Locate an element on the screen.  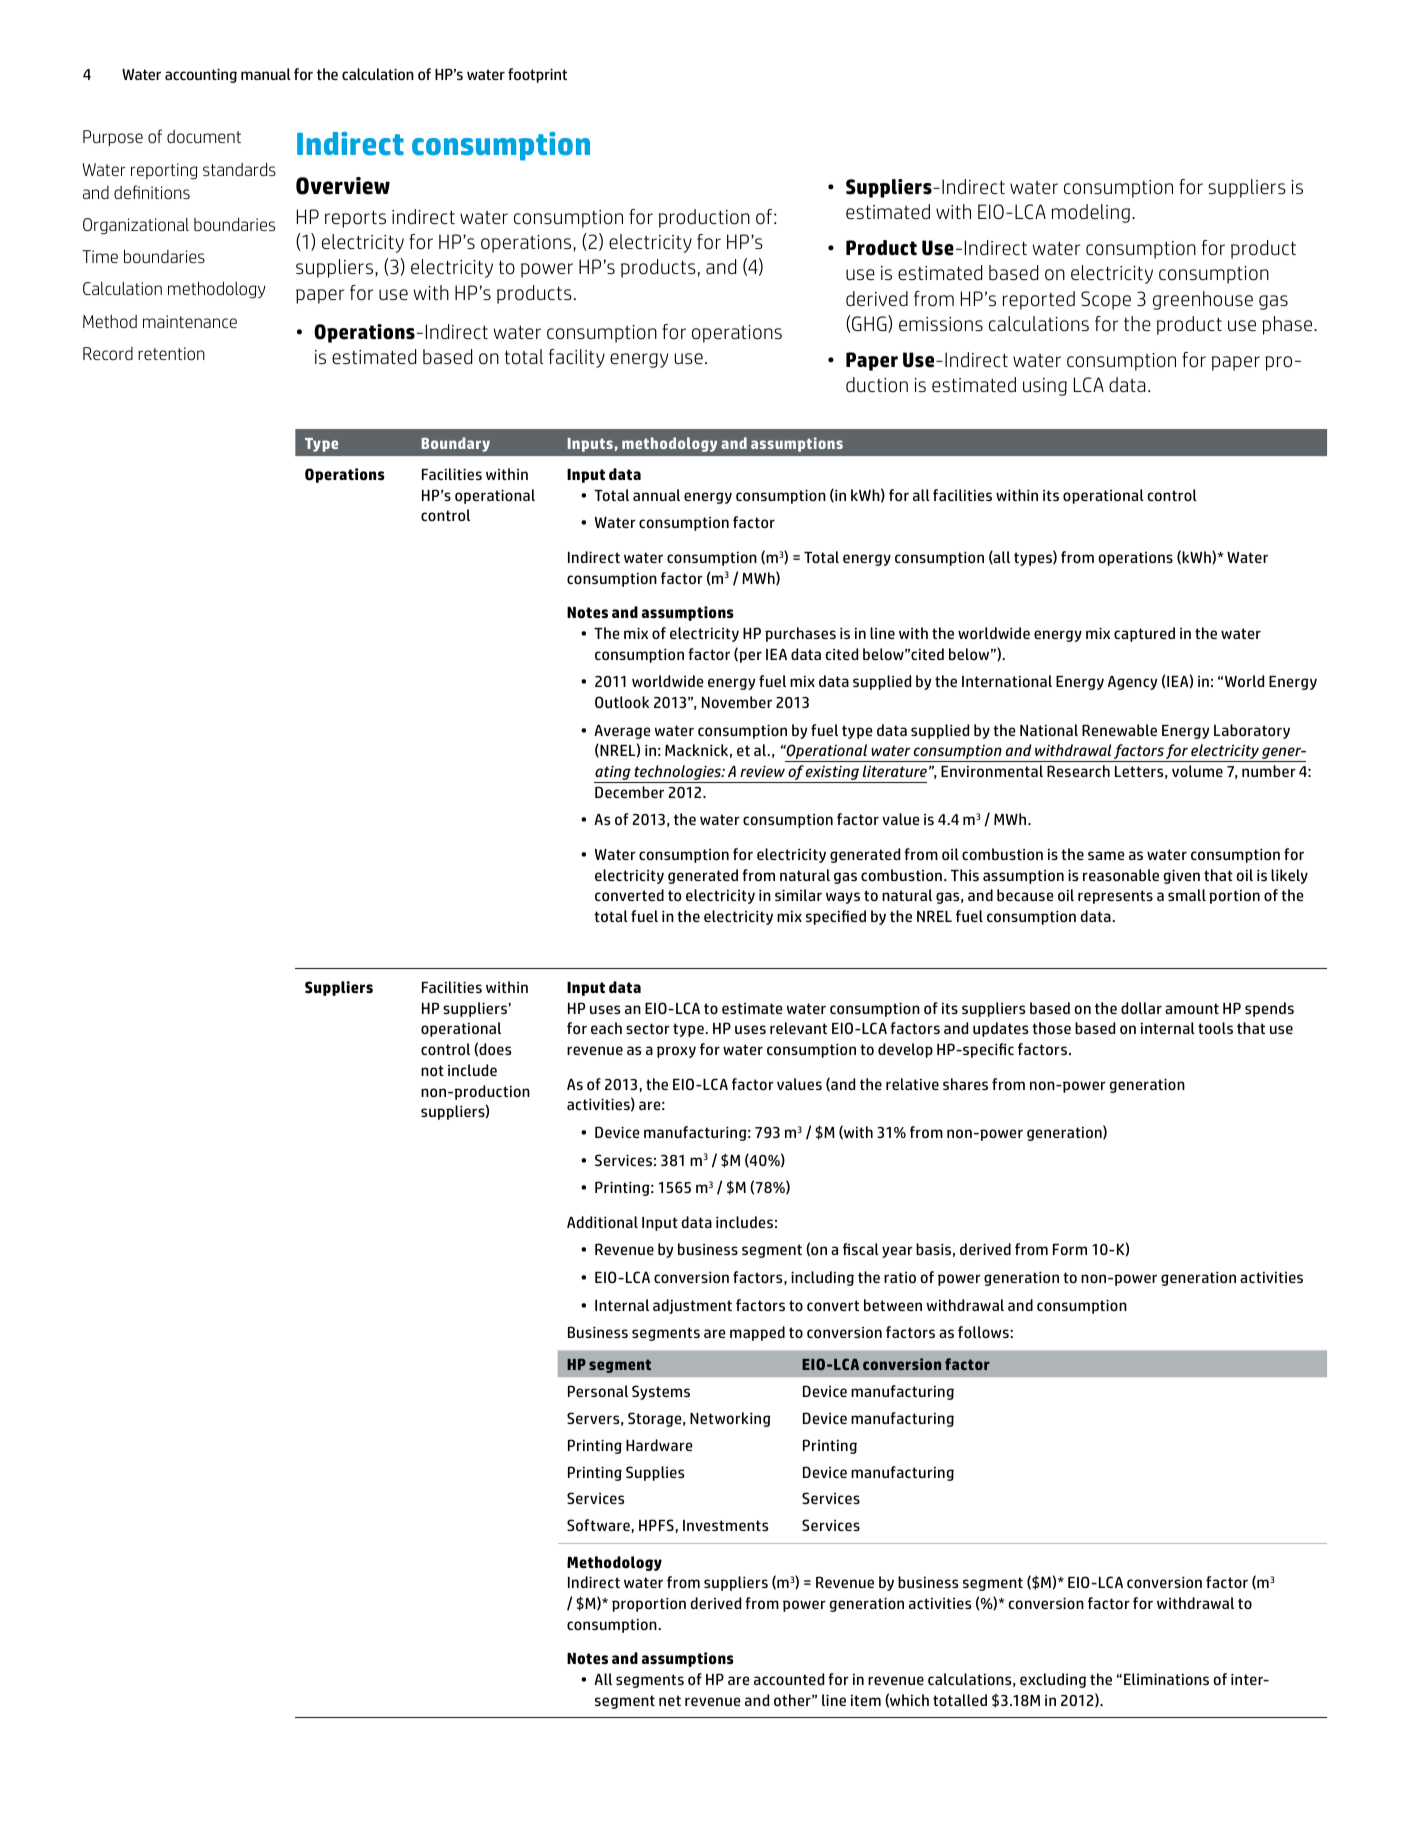
captured is located at coordinates (1144, 634).
